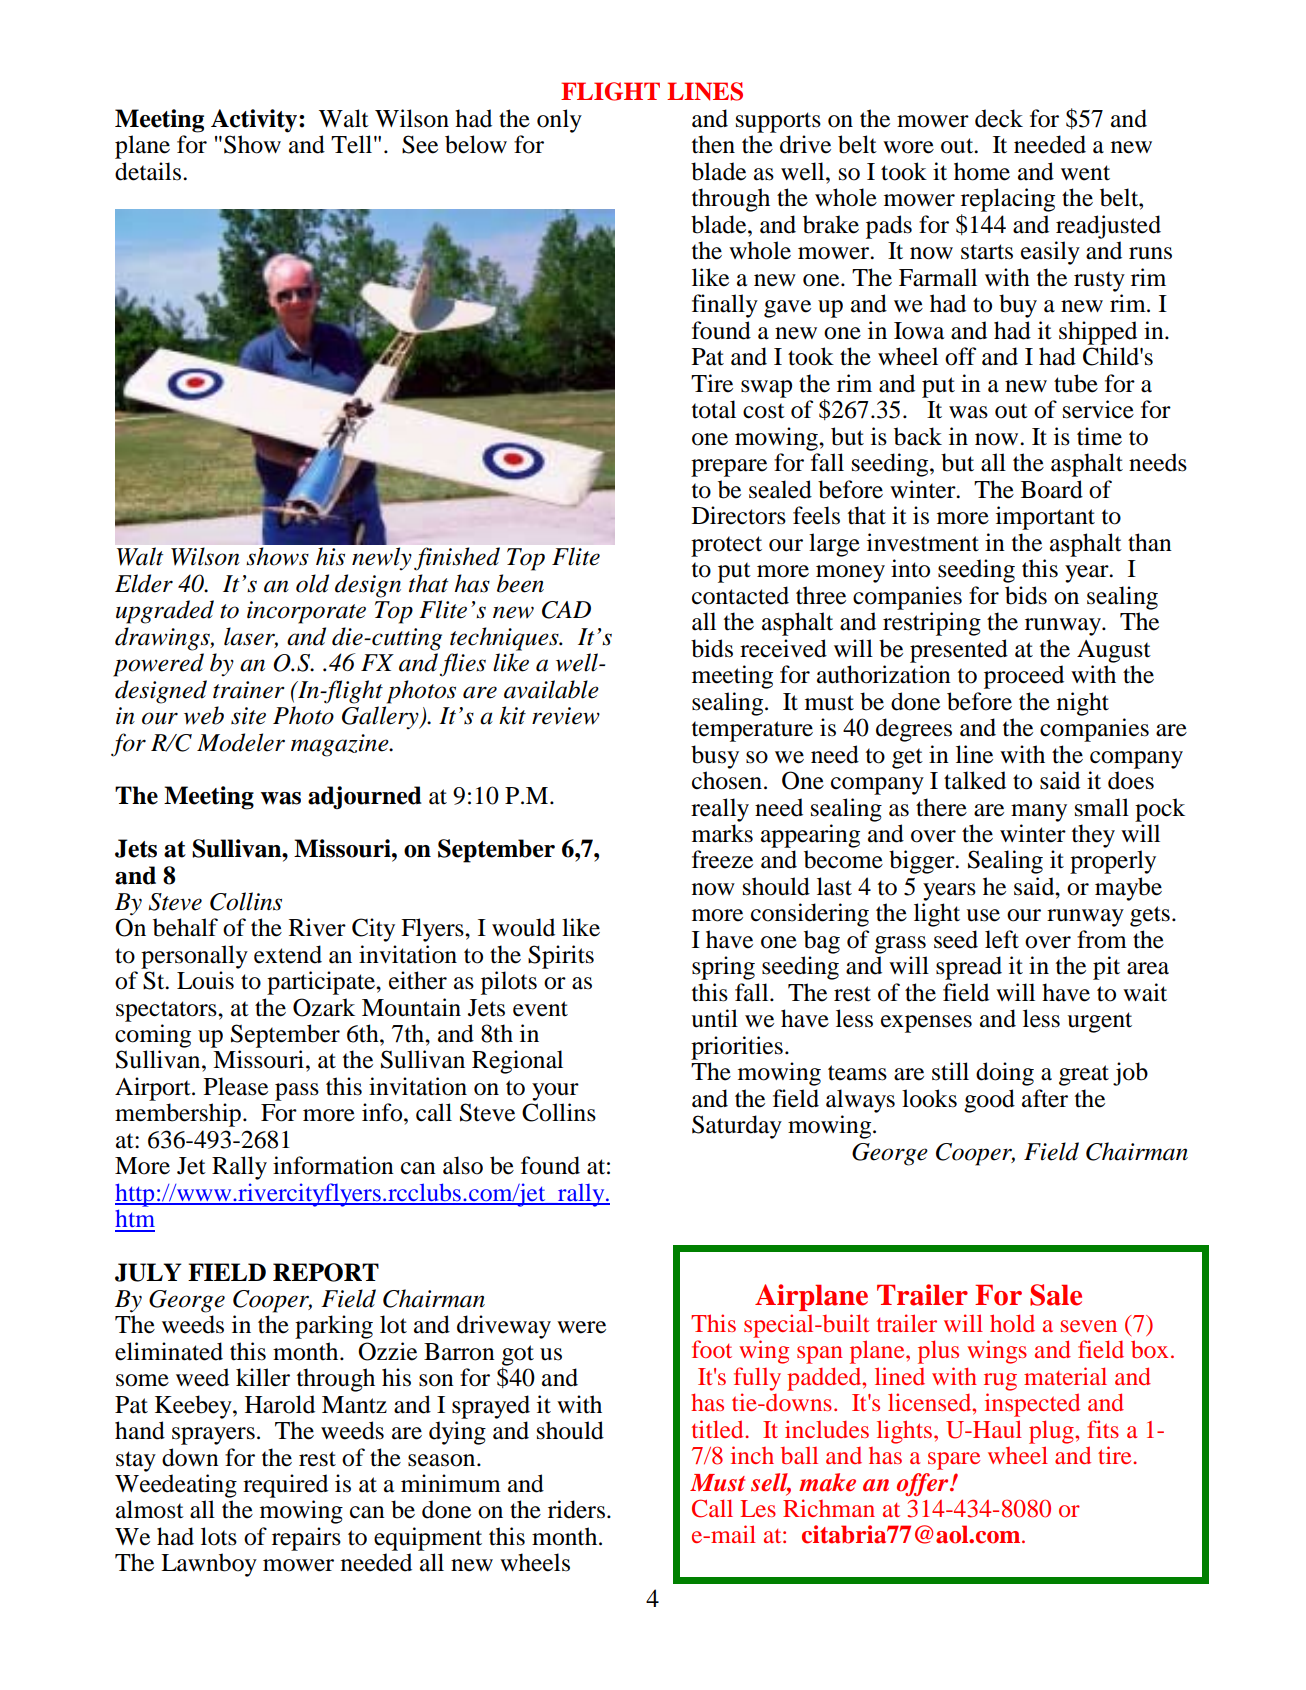 The height and width of the screenshot is (1690, 1306). What do you see at coordinates (1099, 436) in the screenshot?
I see `time` at bounding box center [1099, 436].
